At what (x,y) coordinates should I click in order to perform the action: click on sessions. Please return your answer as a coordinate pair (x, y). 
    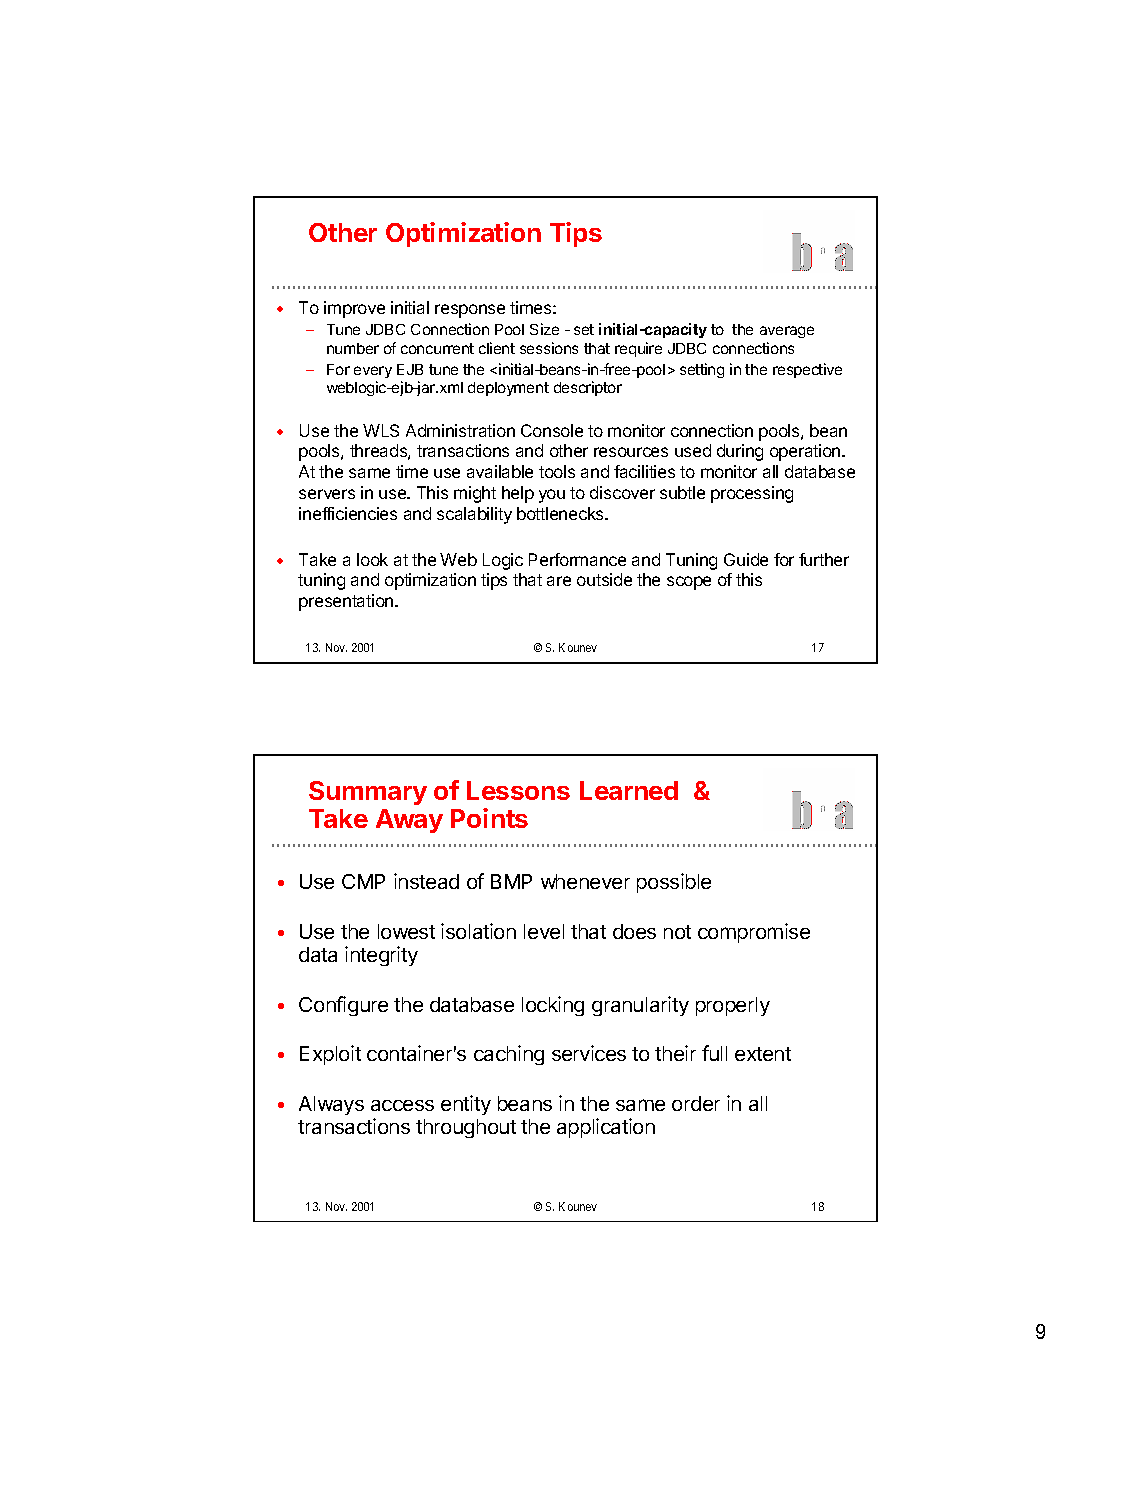
    Looking at the image, I should click on (549, 348).
